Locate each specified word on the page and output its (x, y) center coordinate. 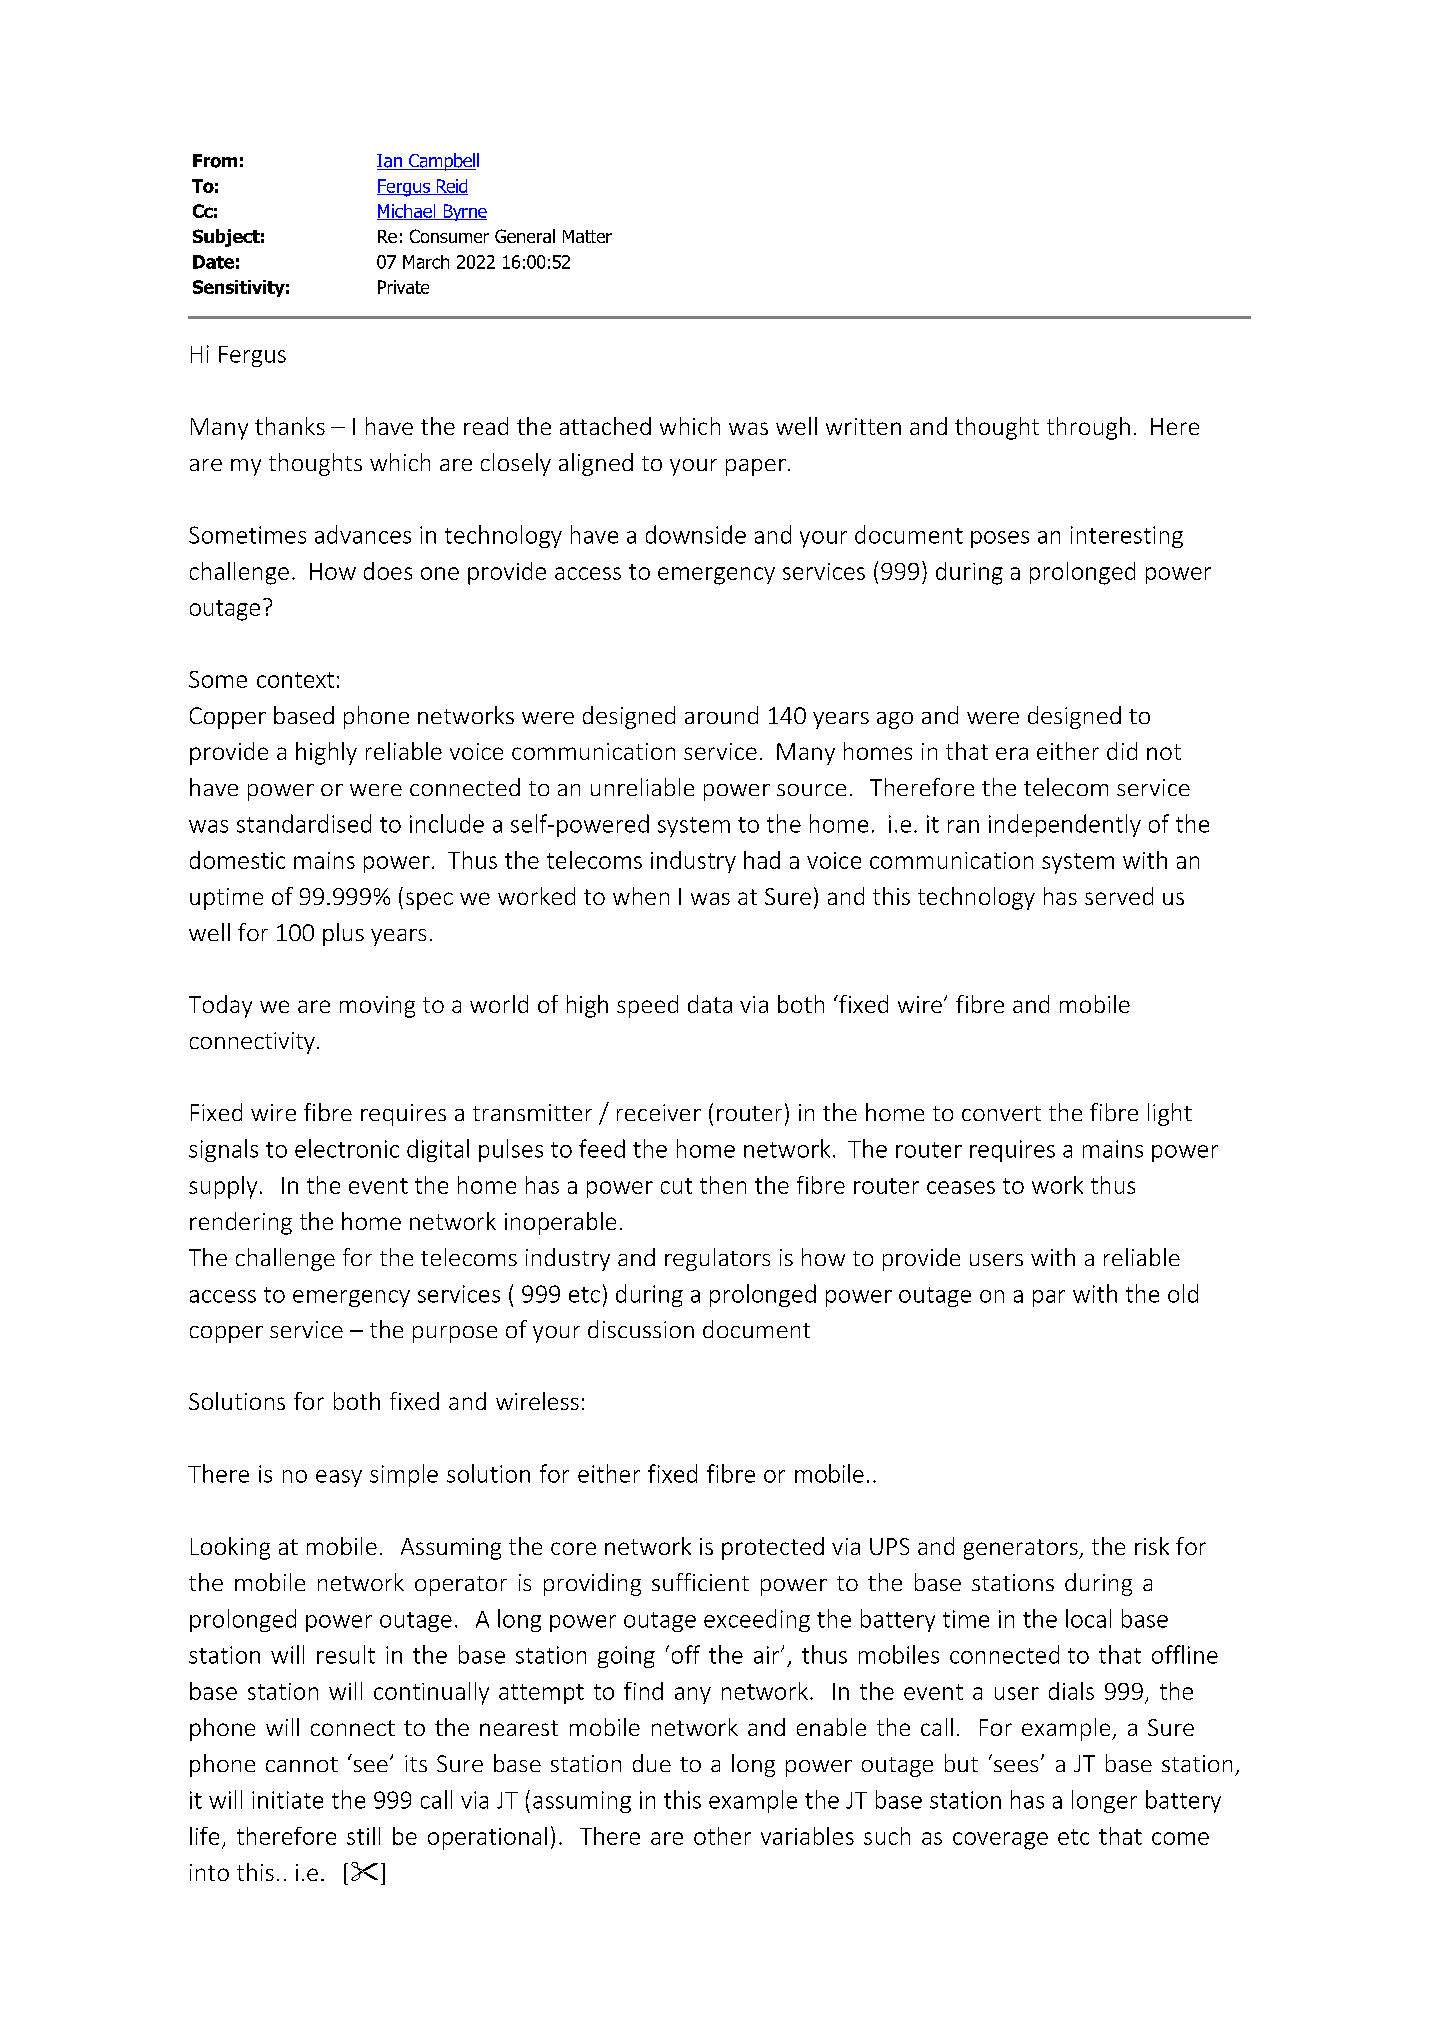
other (722, 1836)
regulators (717, 1259)
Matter (587, 236)
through (1088, 428)
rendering (241, 1223)
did (1122, 751)
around (721, 715)
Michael (407, 212)
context (295, 680)
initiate (287, 1800)
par (1049, 1298)
